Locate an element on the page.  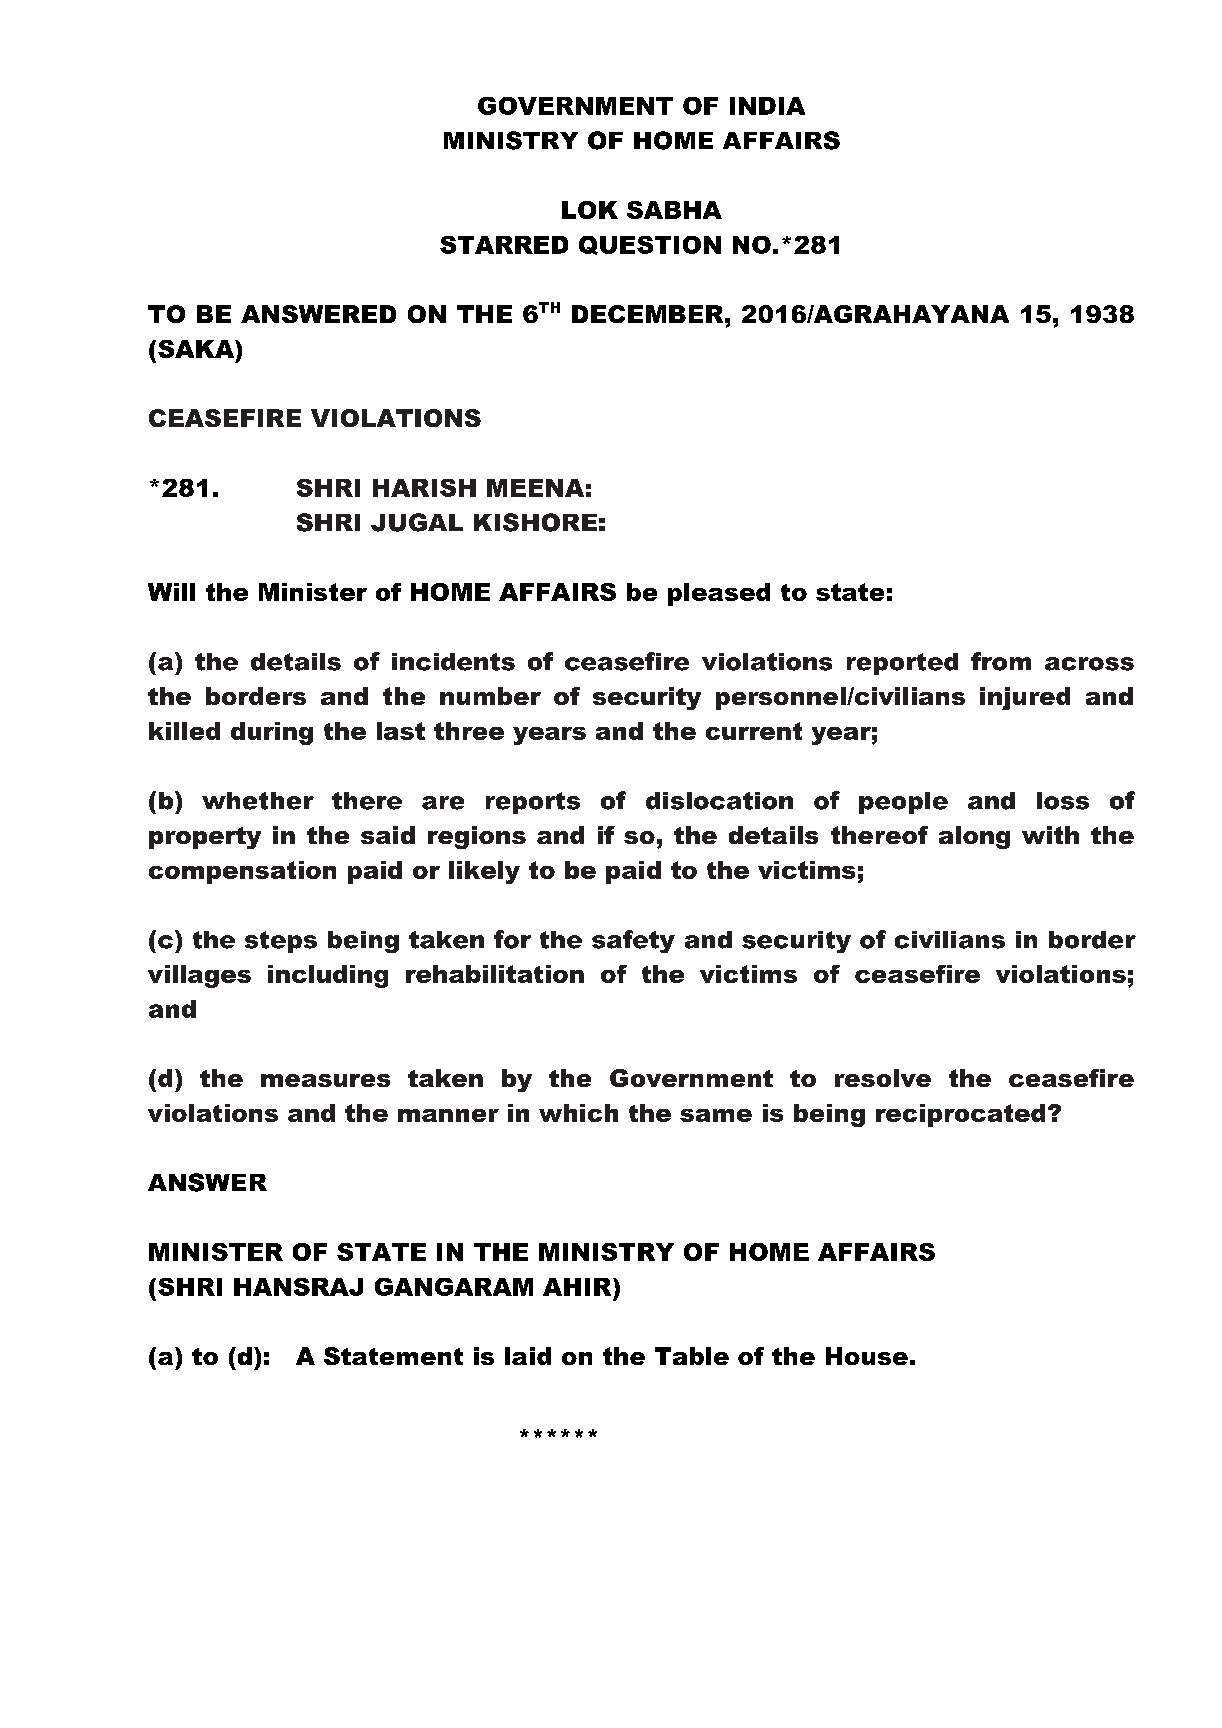
INDIA is located at coordinates (767, 106).
